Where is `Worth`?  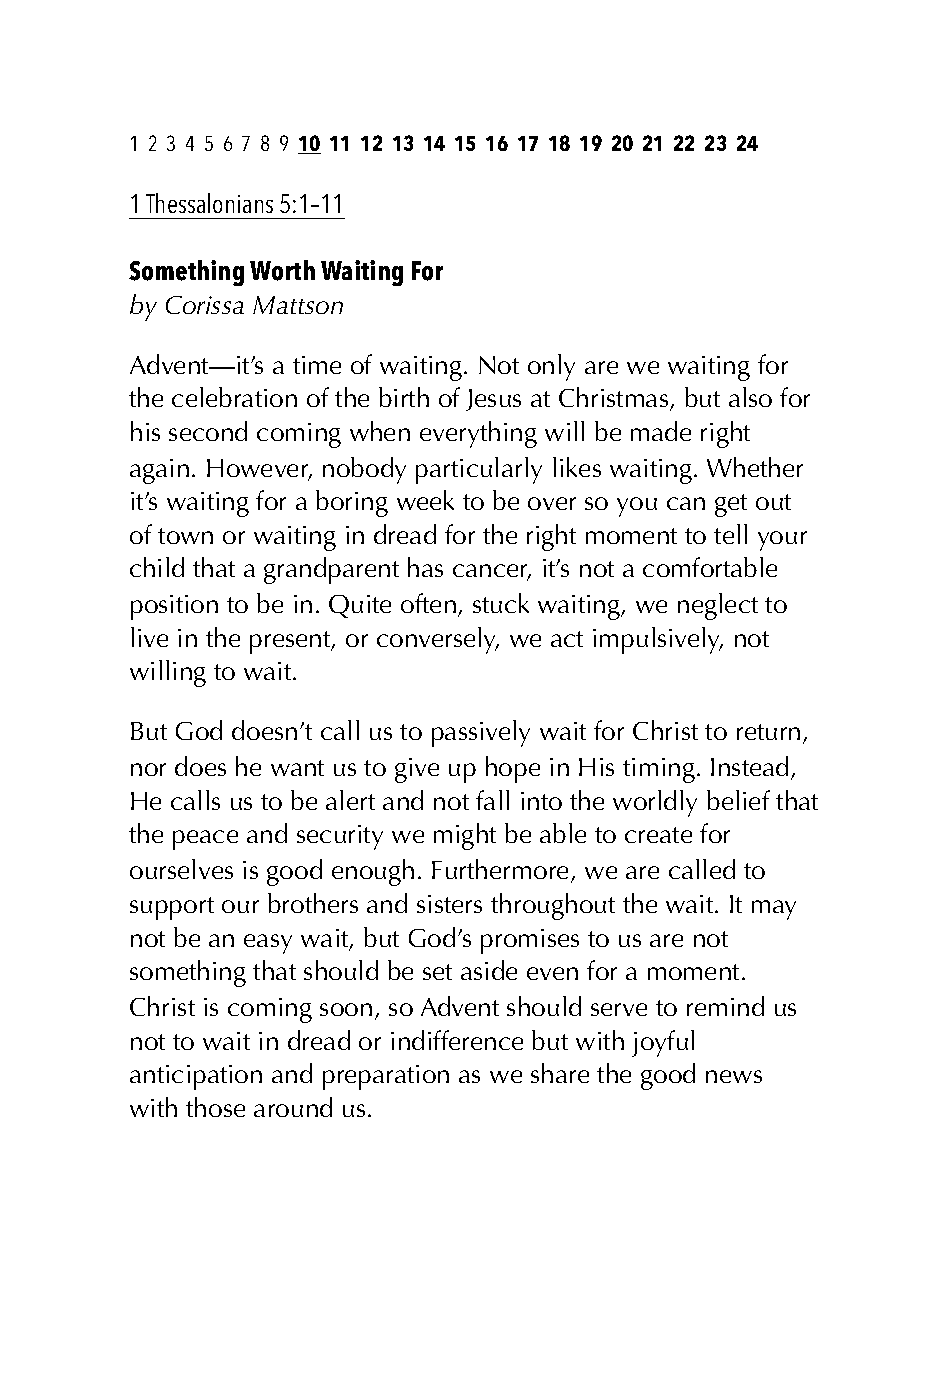 Worth is located at coordinates (282, 270).
